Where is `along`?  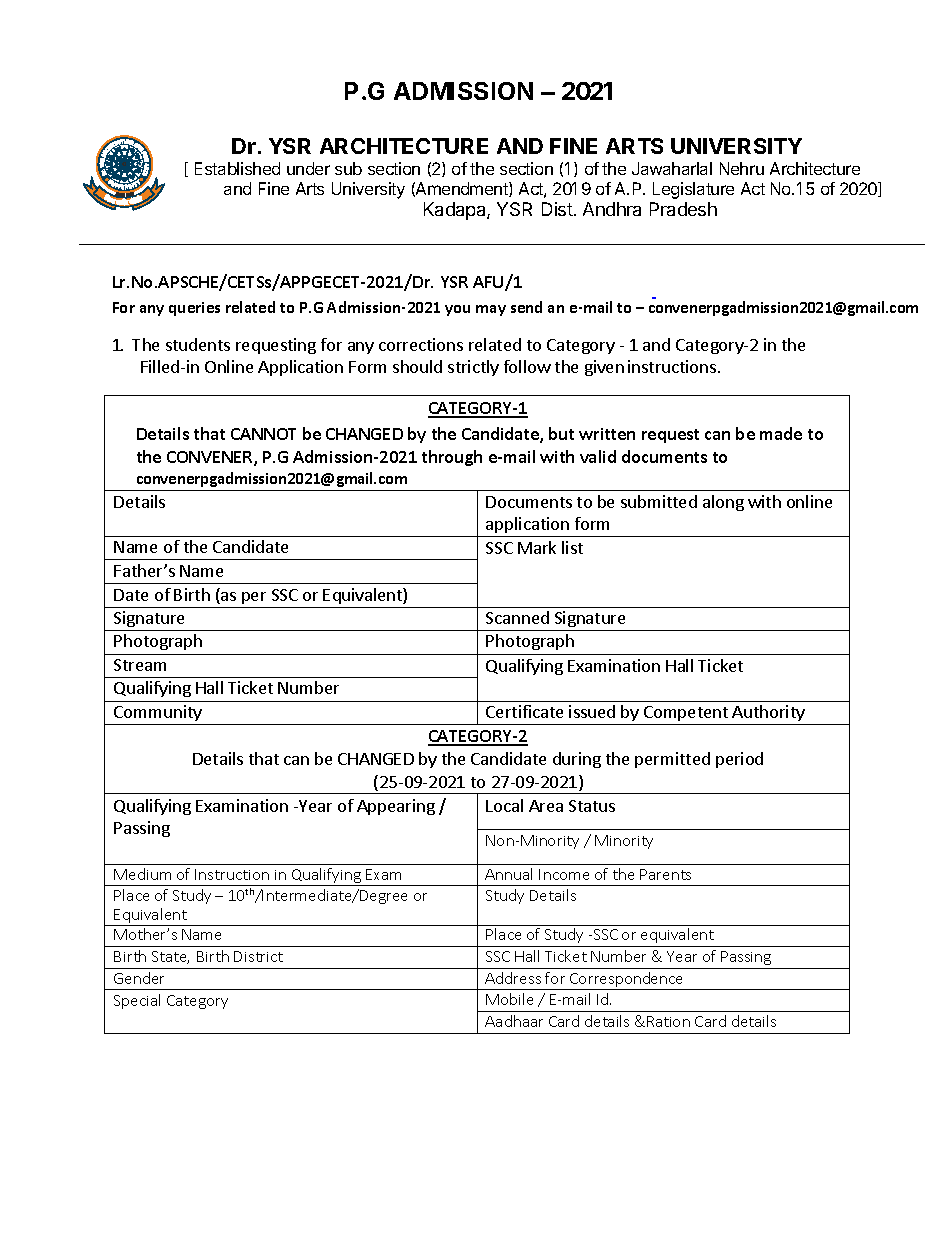
along is located at coordinates (723, 503).
